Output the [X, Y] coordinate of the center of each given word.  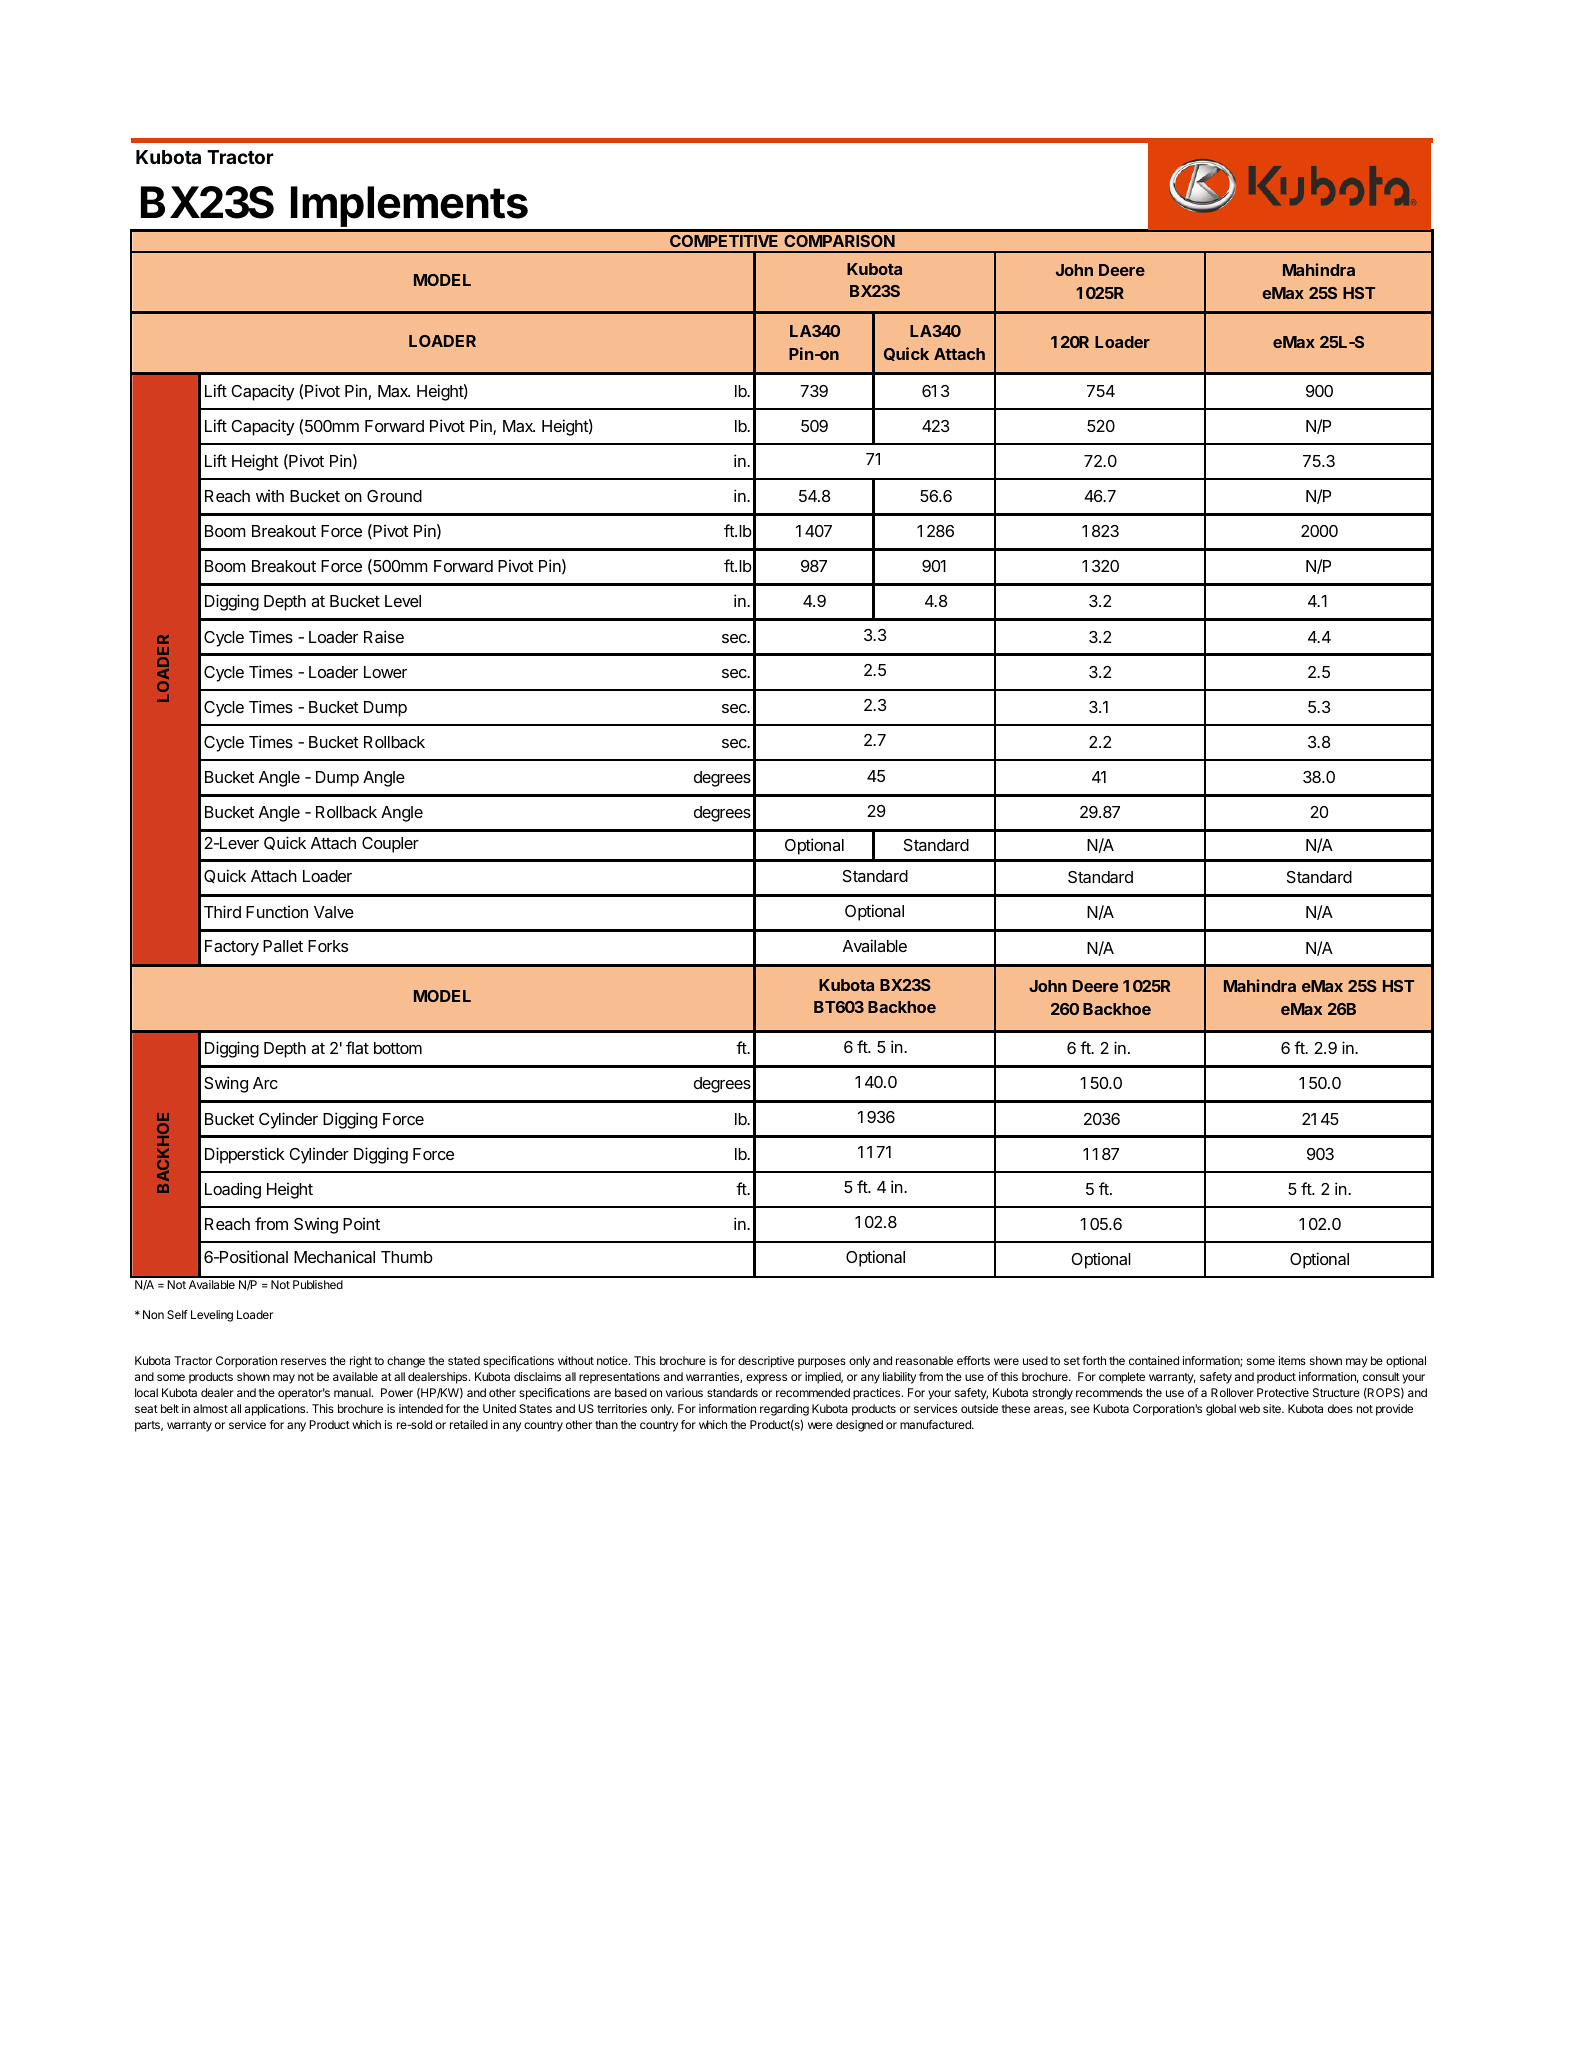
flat [357, 1047]
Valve [334, 912]
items [1292, 1360]
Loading [233, 1190]
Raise [384, 636]
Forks [328, 946]
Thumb [407, 1257]
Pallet [283, 946]
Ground [394, 496]
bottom [398, 1048]
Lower [385, 672]
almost [210, 1408]
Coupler [390, 845]
